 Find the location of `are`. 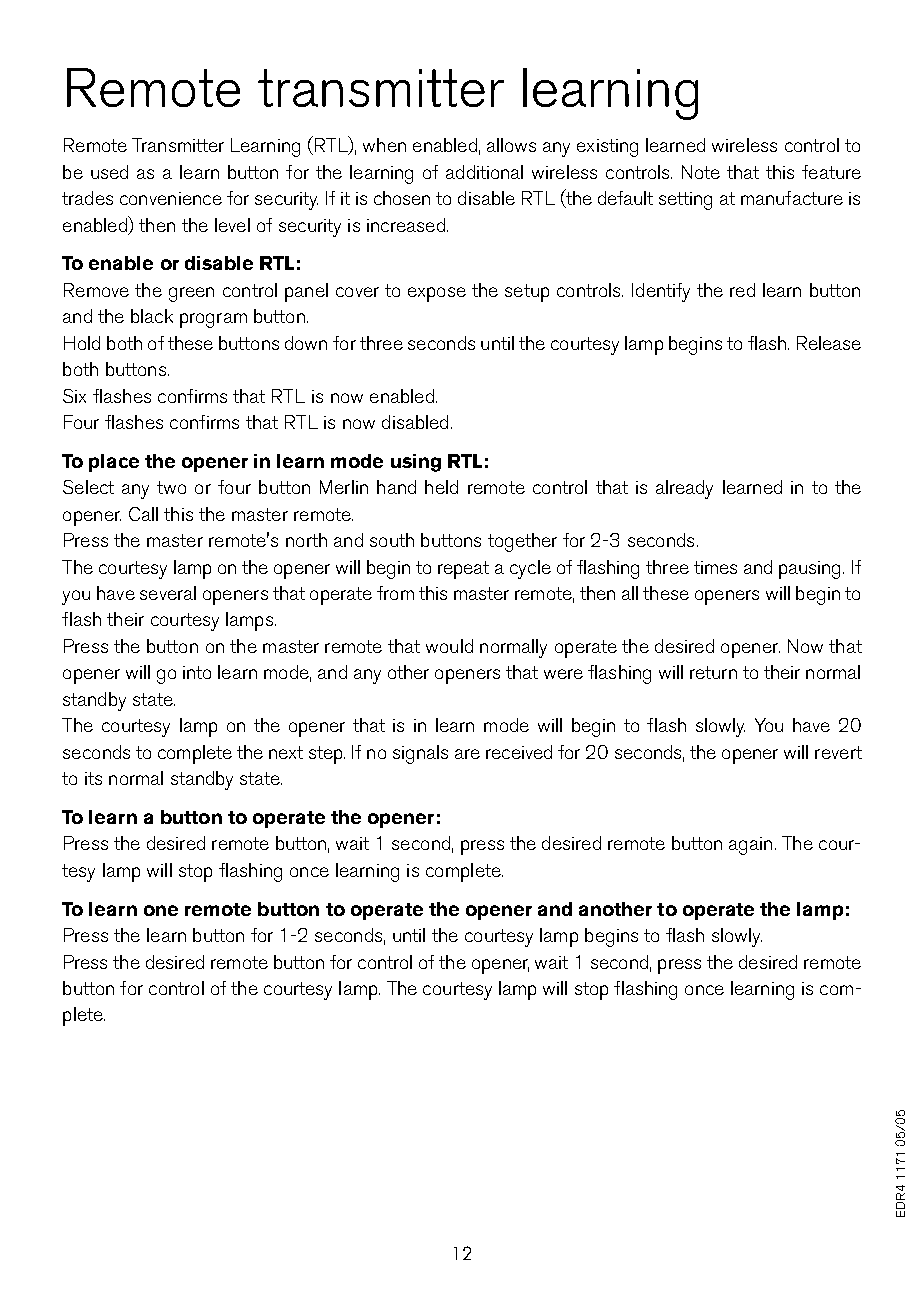

are is located at coordinates (467, 754).
